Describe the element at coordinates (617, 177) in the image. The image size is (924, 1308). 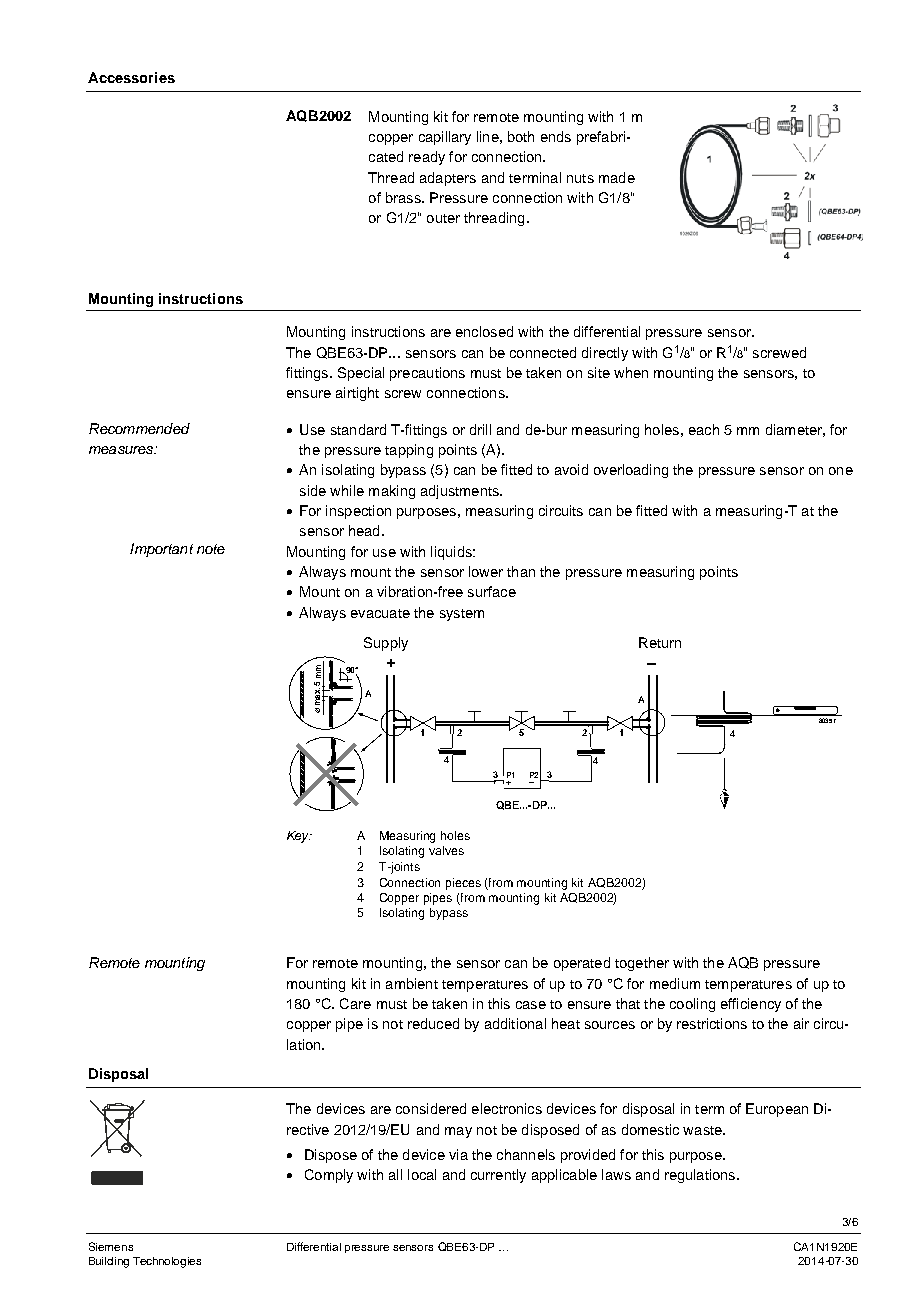
I see `made` at that location.
